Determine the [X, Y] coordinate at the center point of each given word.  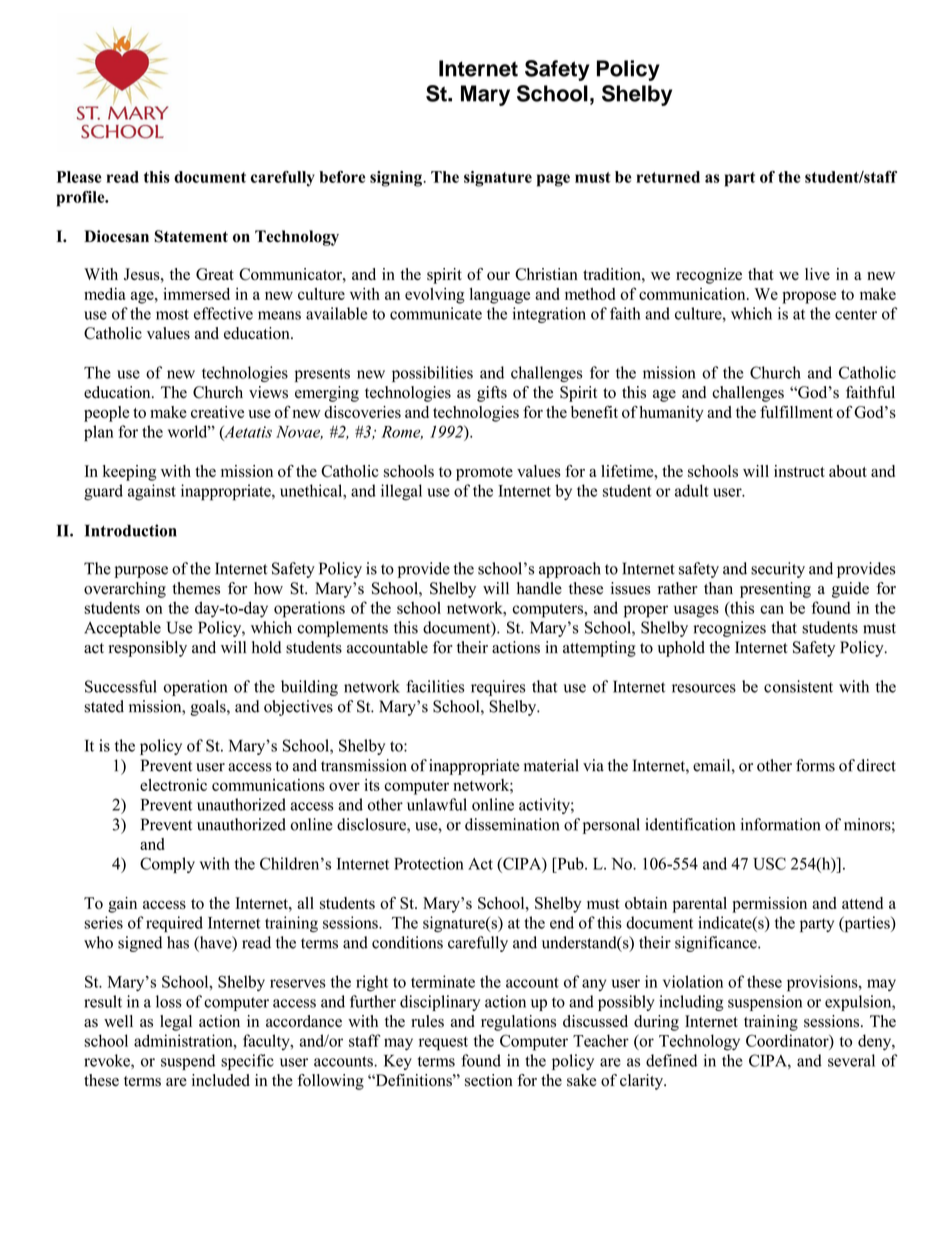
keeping [130, 473]
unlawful [437, 804]
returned [668, 177]
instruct [799, 471]
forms [815, 765]
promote [484, 474]
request [443, 1043]
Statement [191, 236]
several [851, 1060]
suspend [188, 1062]
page [553, 180]
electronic [173, 785]
